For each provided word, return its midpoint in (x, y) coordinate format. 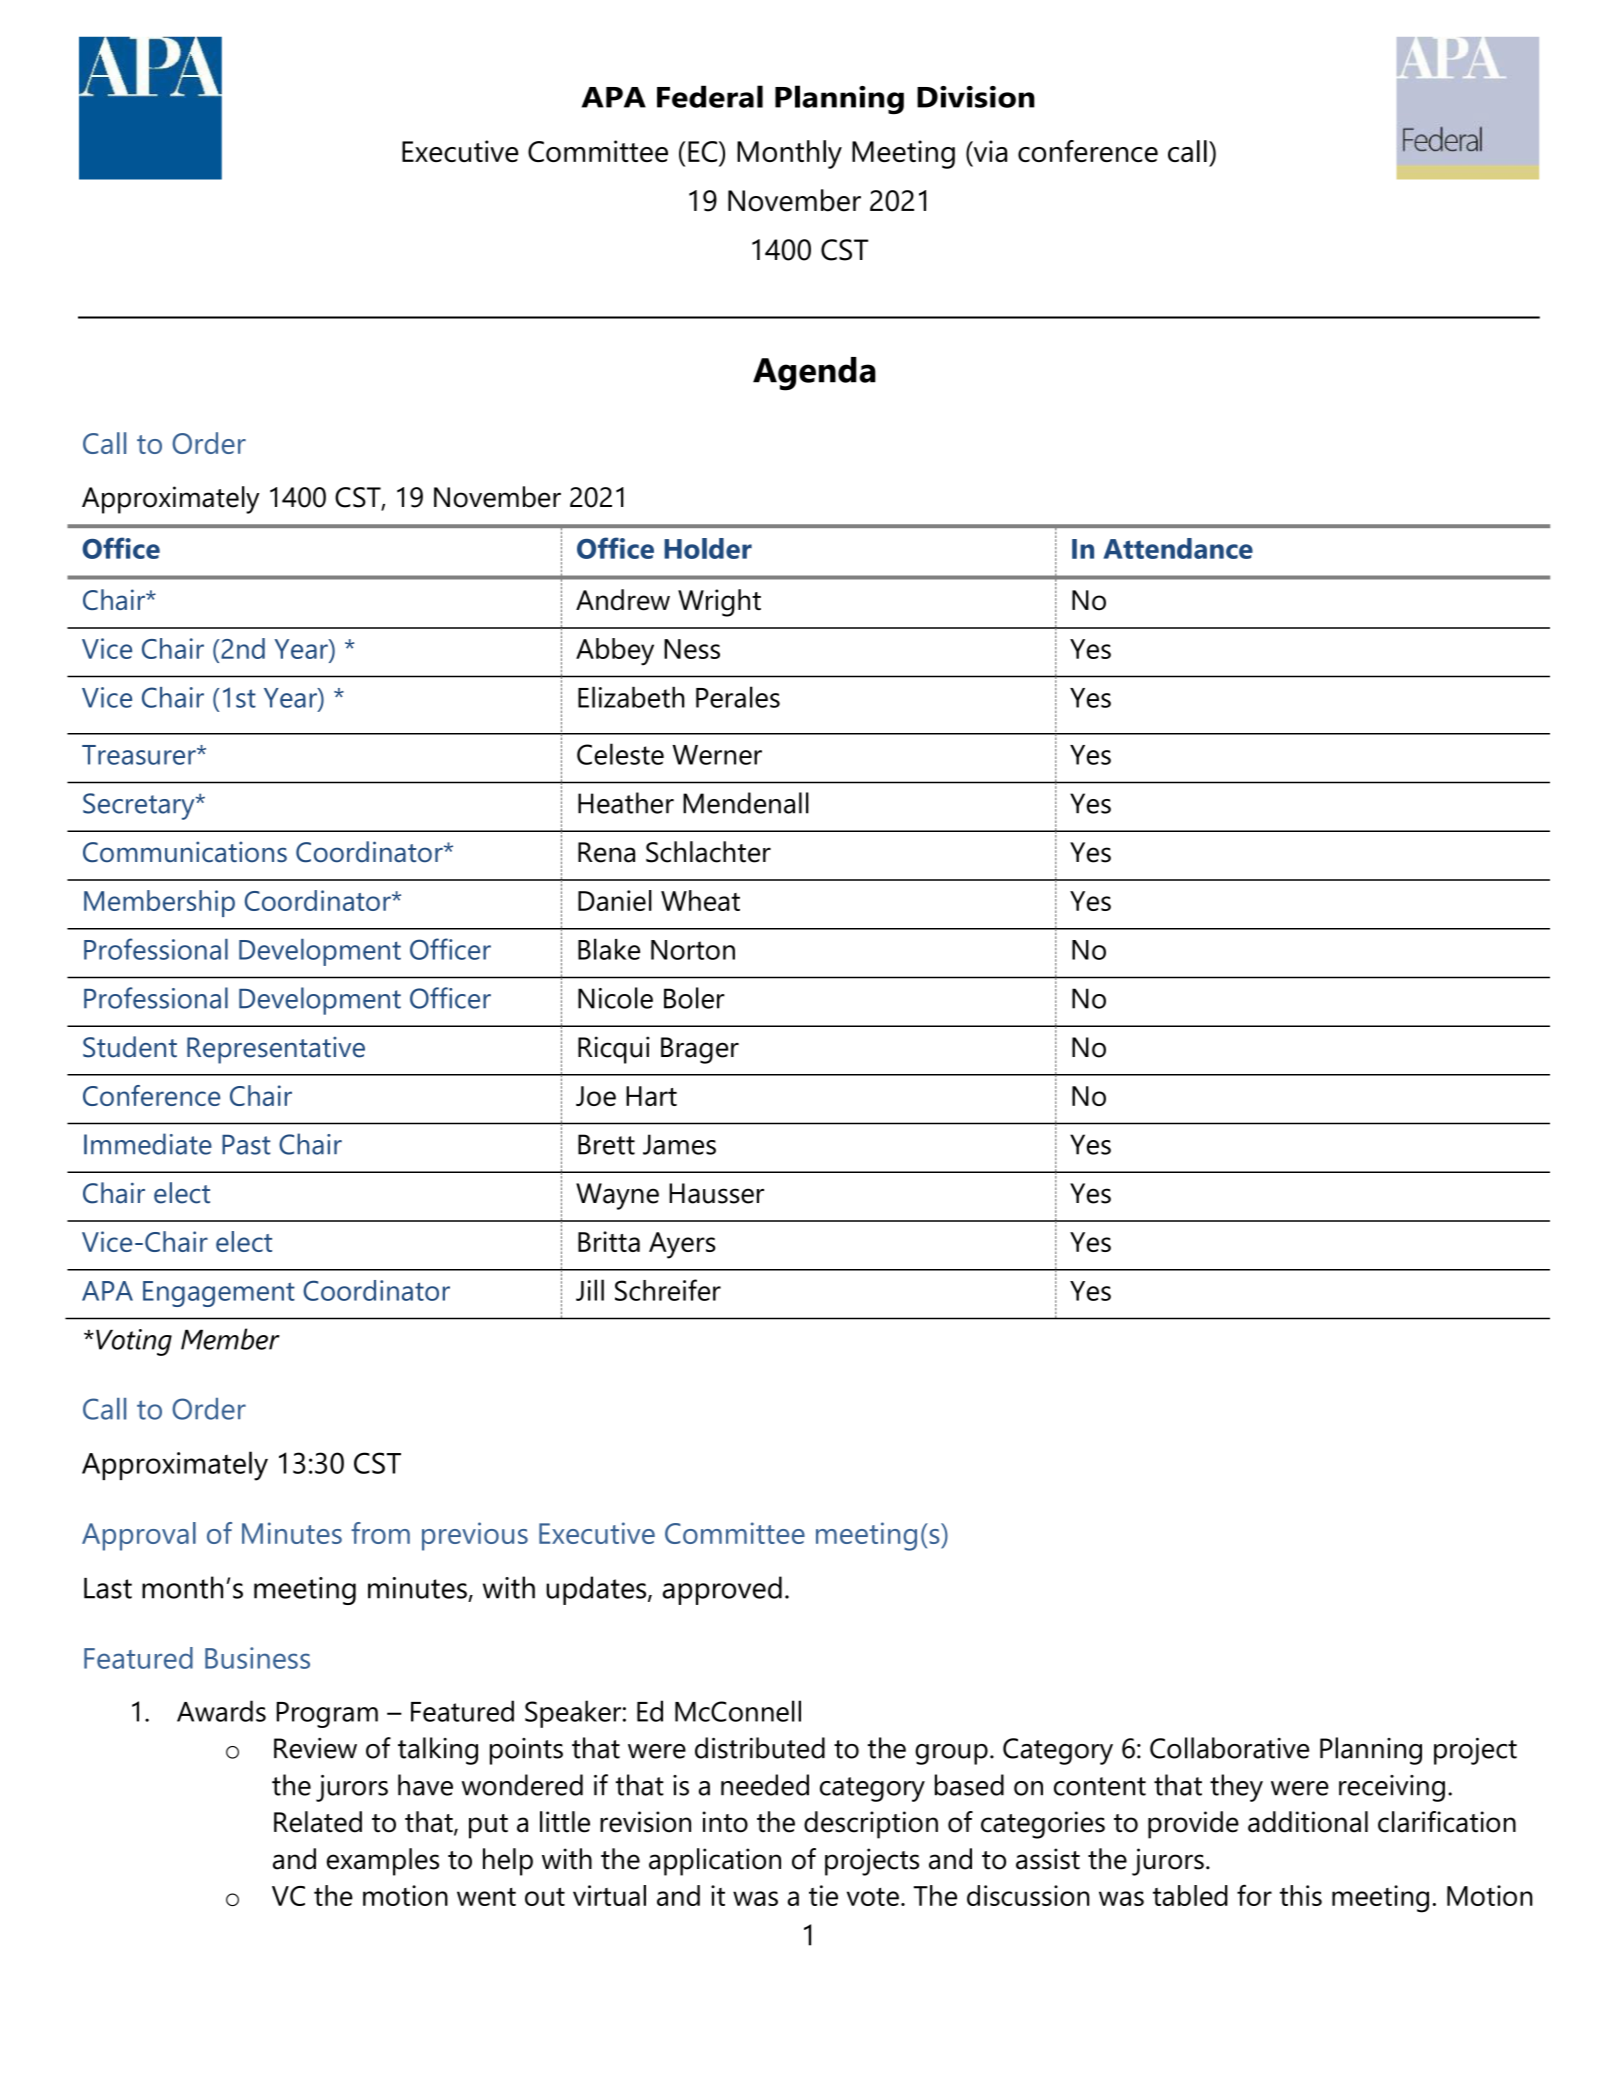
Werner (717, 755)
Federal (710, 96)
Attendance (1178, 548)
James (679, 1144)
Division (976, 97)
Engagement (219, 1294)
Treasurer (140, 755)
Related (318, 1822)
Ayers (682, 1245)
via (989, 152)
